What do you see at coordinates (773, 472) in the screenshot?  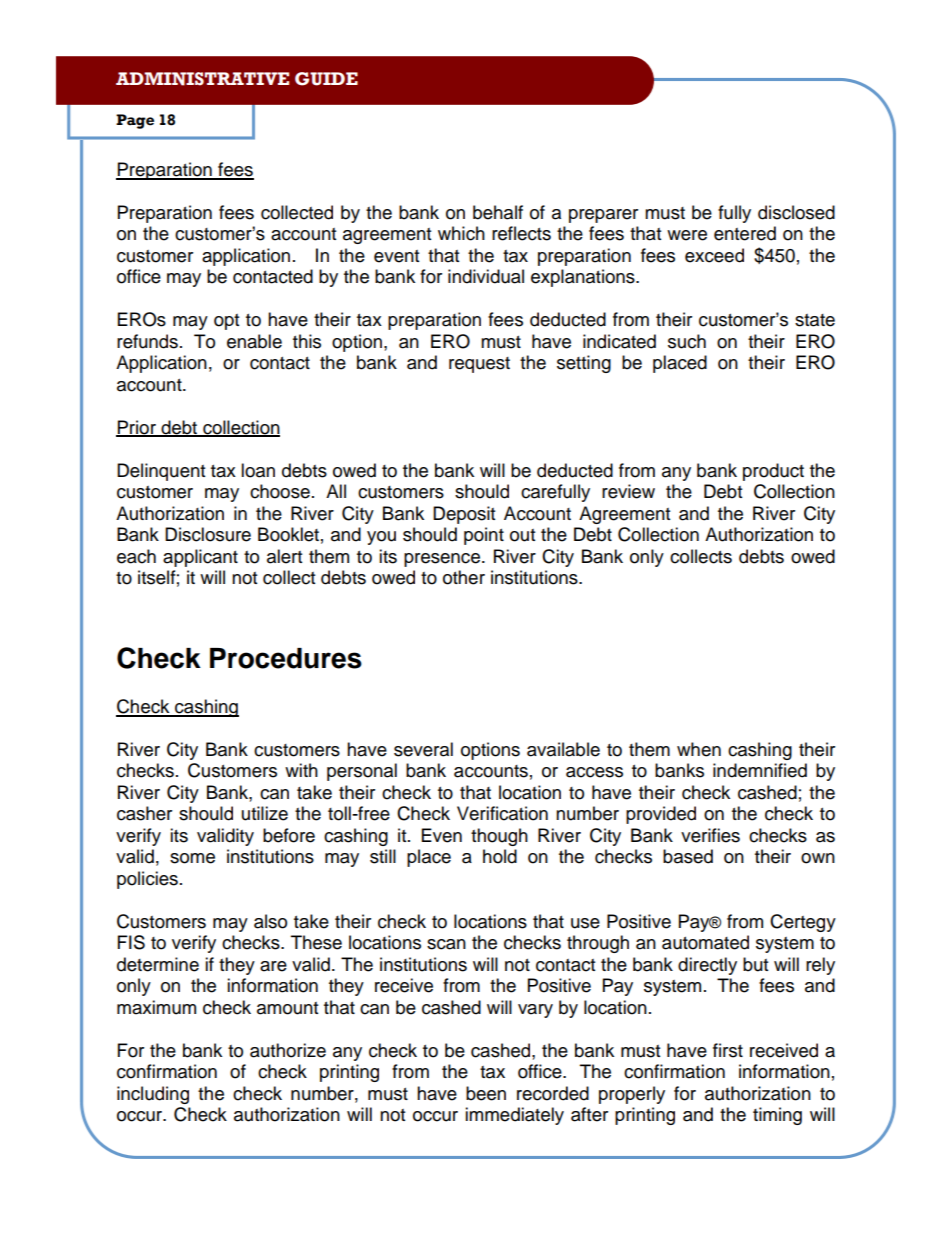 I see `product` at bounding box center [773, 472].
